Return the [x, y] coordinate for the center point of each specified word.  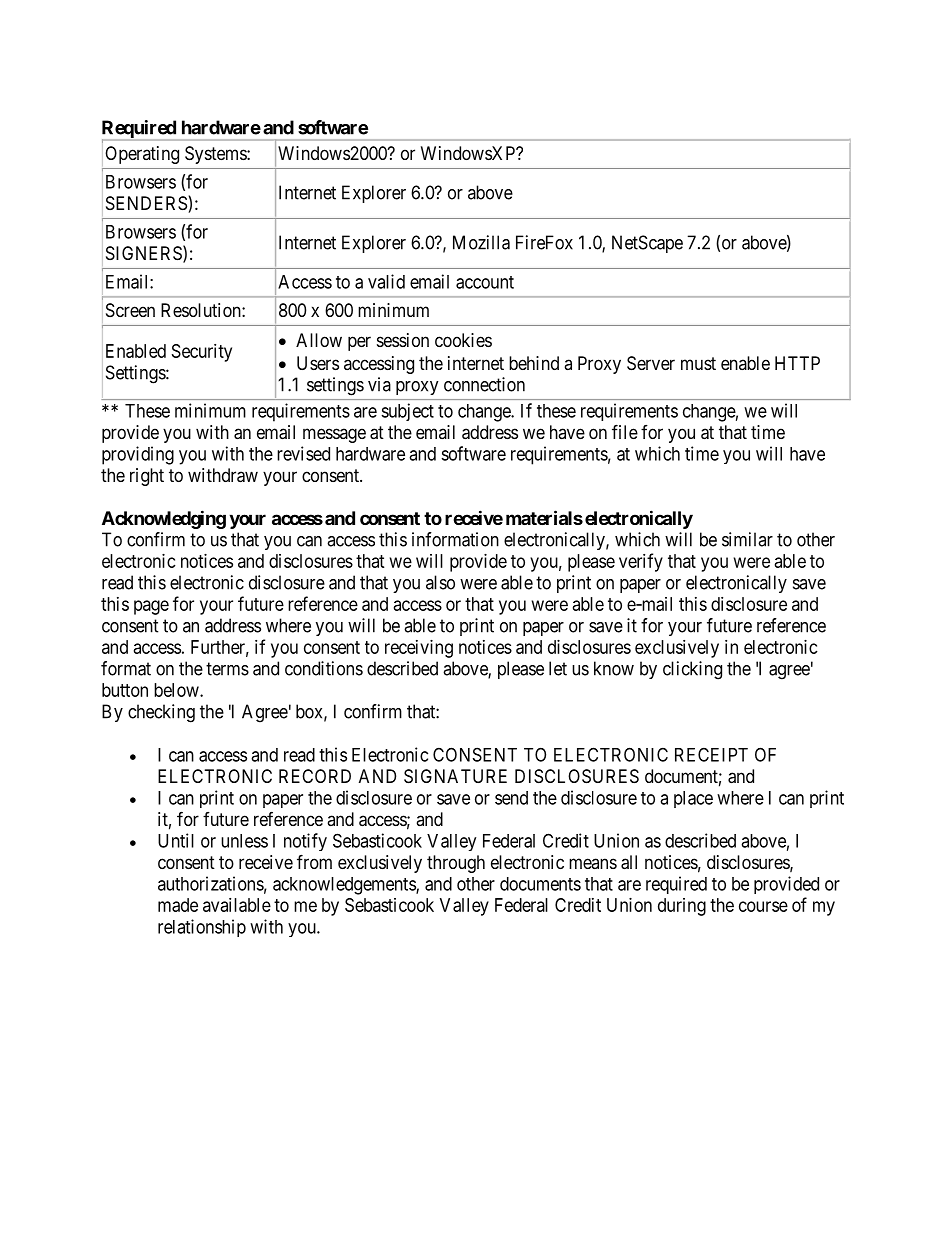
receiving [419, 649]
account [485, 282]
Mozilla [481, 242]
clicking [692, 670]
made [178, 905]
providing [138, 455]
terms [227, 669]
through [456, 864]
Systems [216, 155]
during [682, 907]
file [625, 431]
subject [407, 412]
